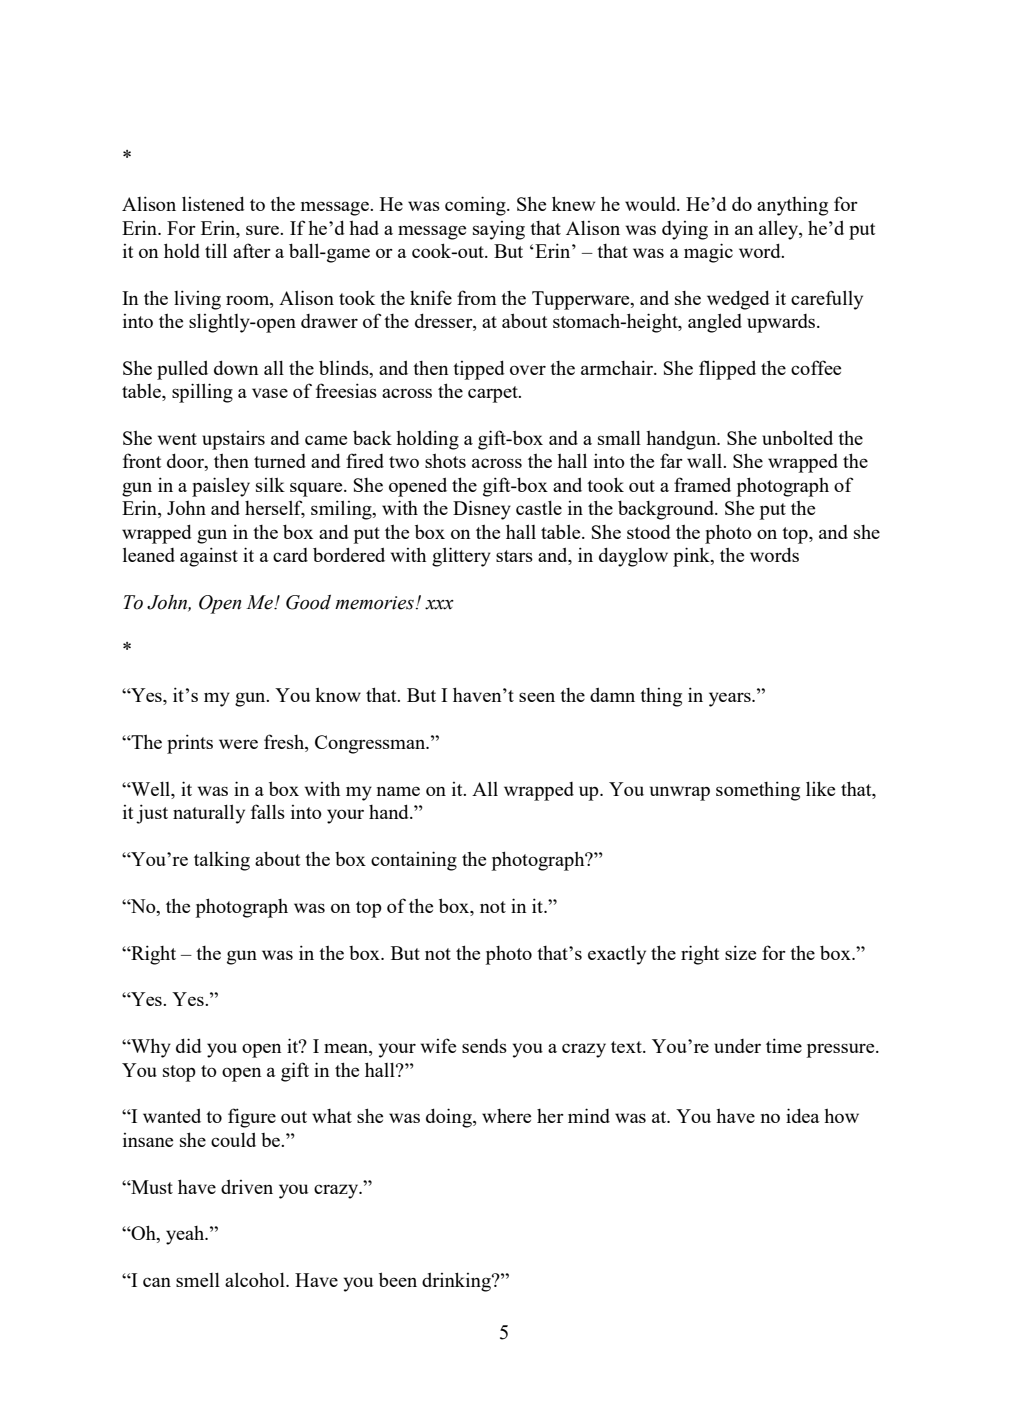  What do you see at coordinates (708, 253) in the screenshot?
I see `magic` at bounding box center [708, 253].
